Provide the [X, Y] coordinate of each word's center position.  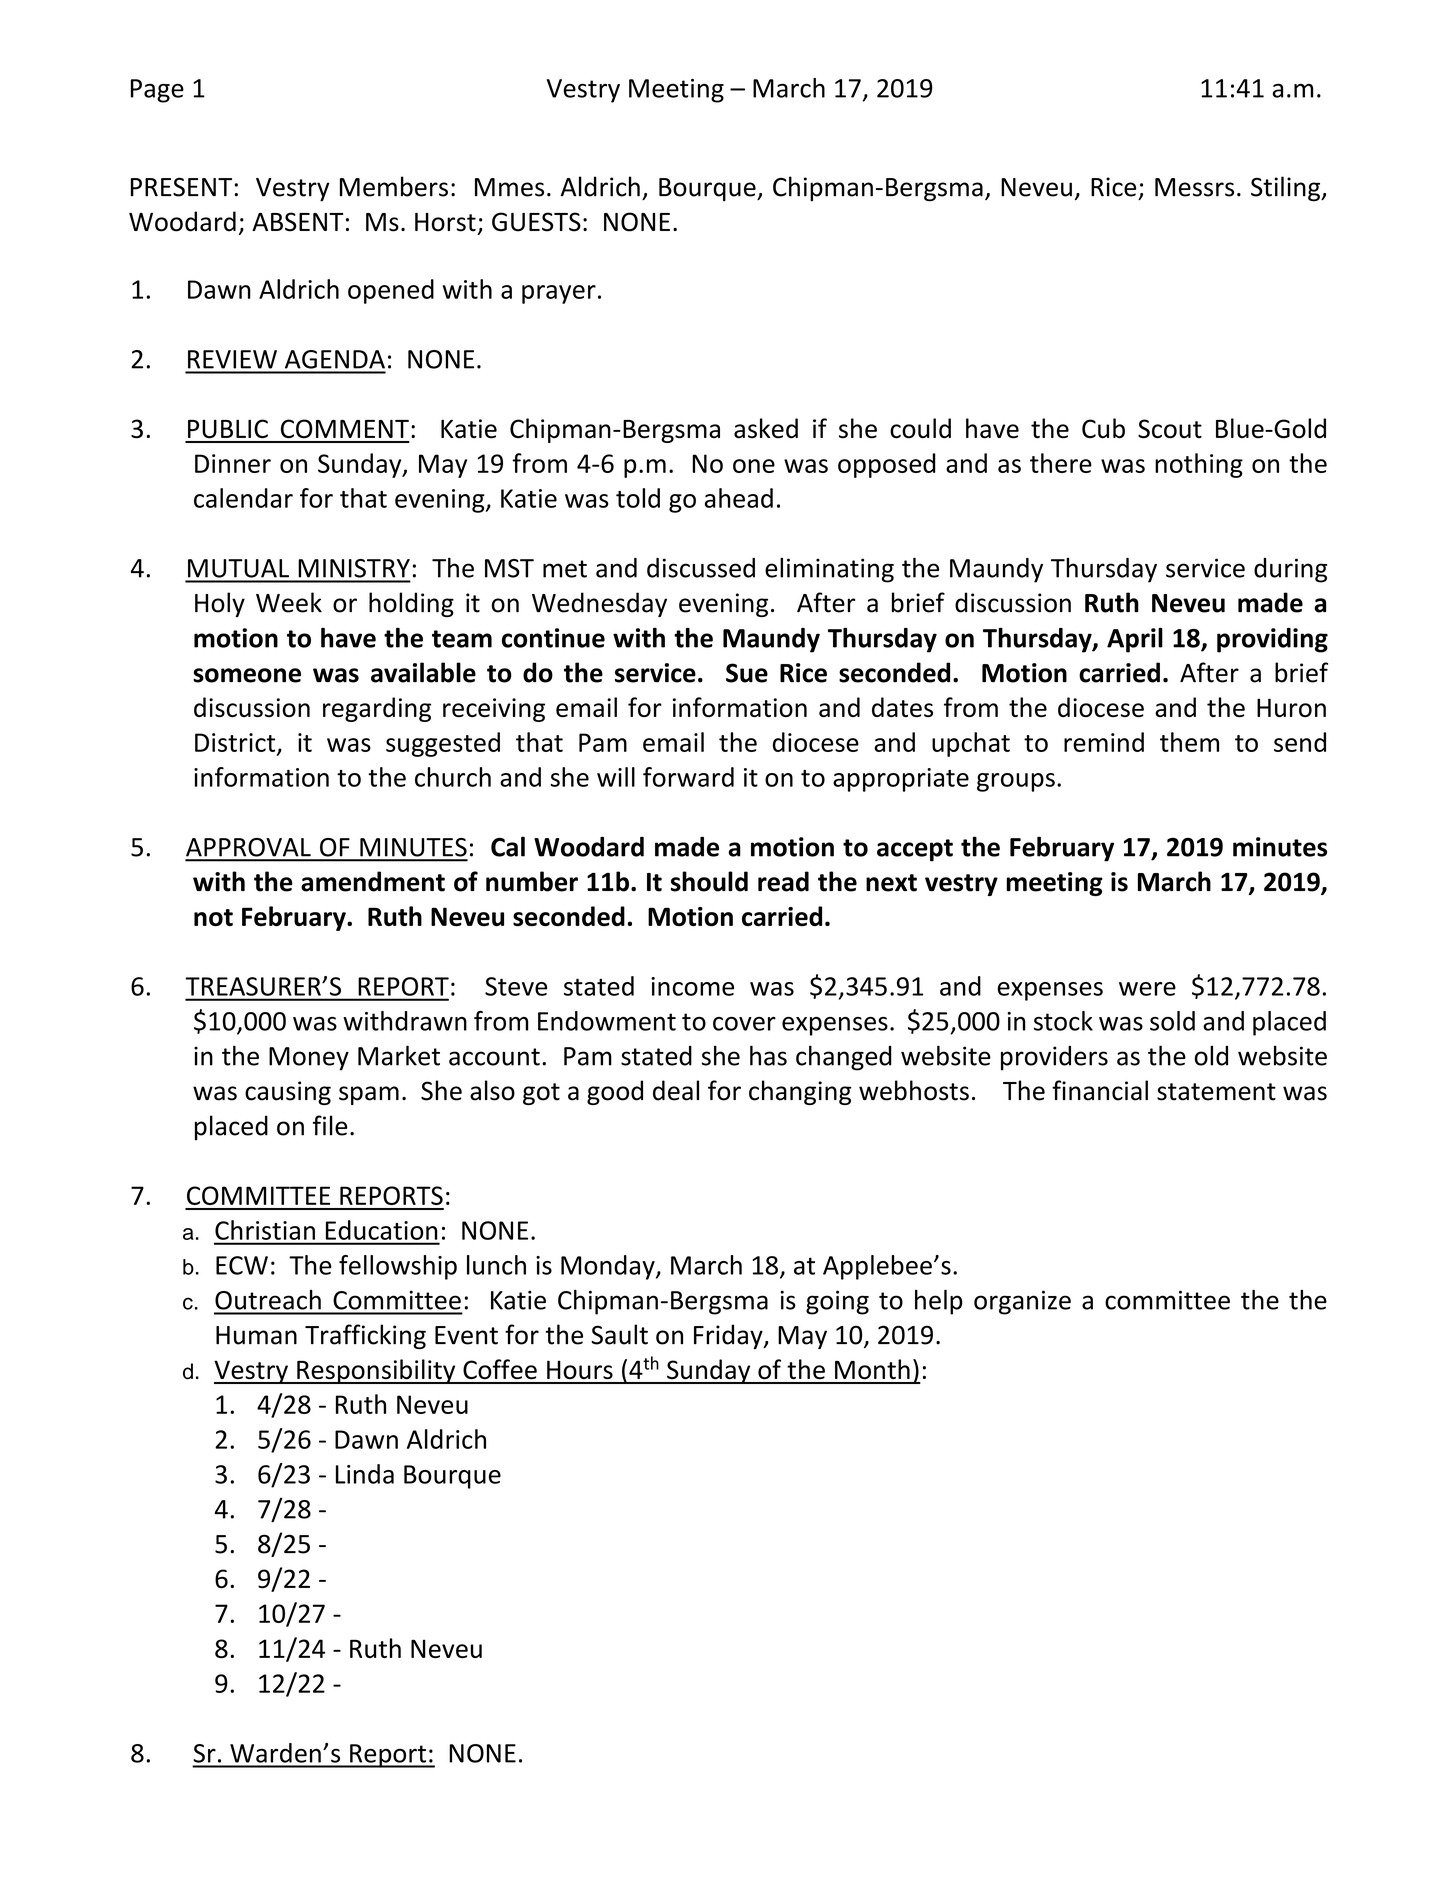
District [236, 743]
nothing [1199, 465]
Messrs [1194, 187]
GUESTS [536, 222]
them [1189, 742]
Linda [365, 1474]
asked [766, 428]
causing [288, 1093]
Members [394, 186]
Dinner [233, 463]
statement [1216, 1092]
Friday [729, 1336]
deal [676, 1090]
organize [1022, 1302]
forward [688, 777]
